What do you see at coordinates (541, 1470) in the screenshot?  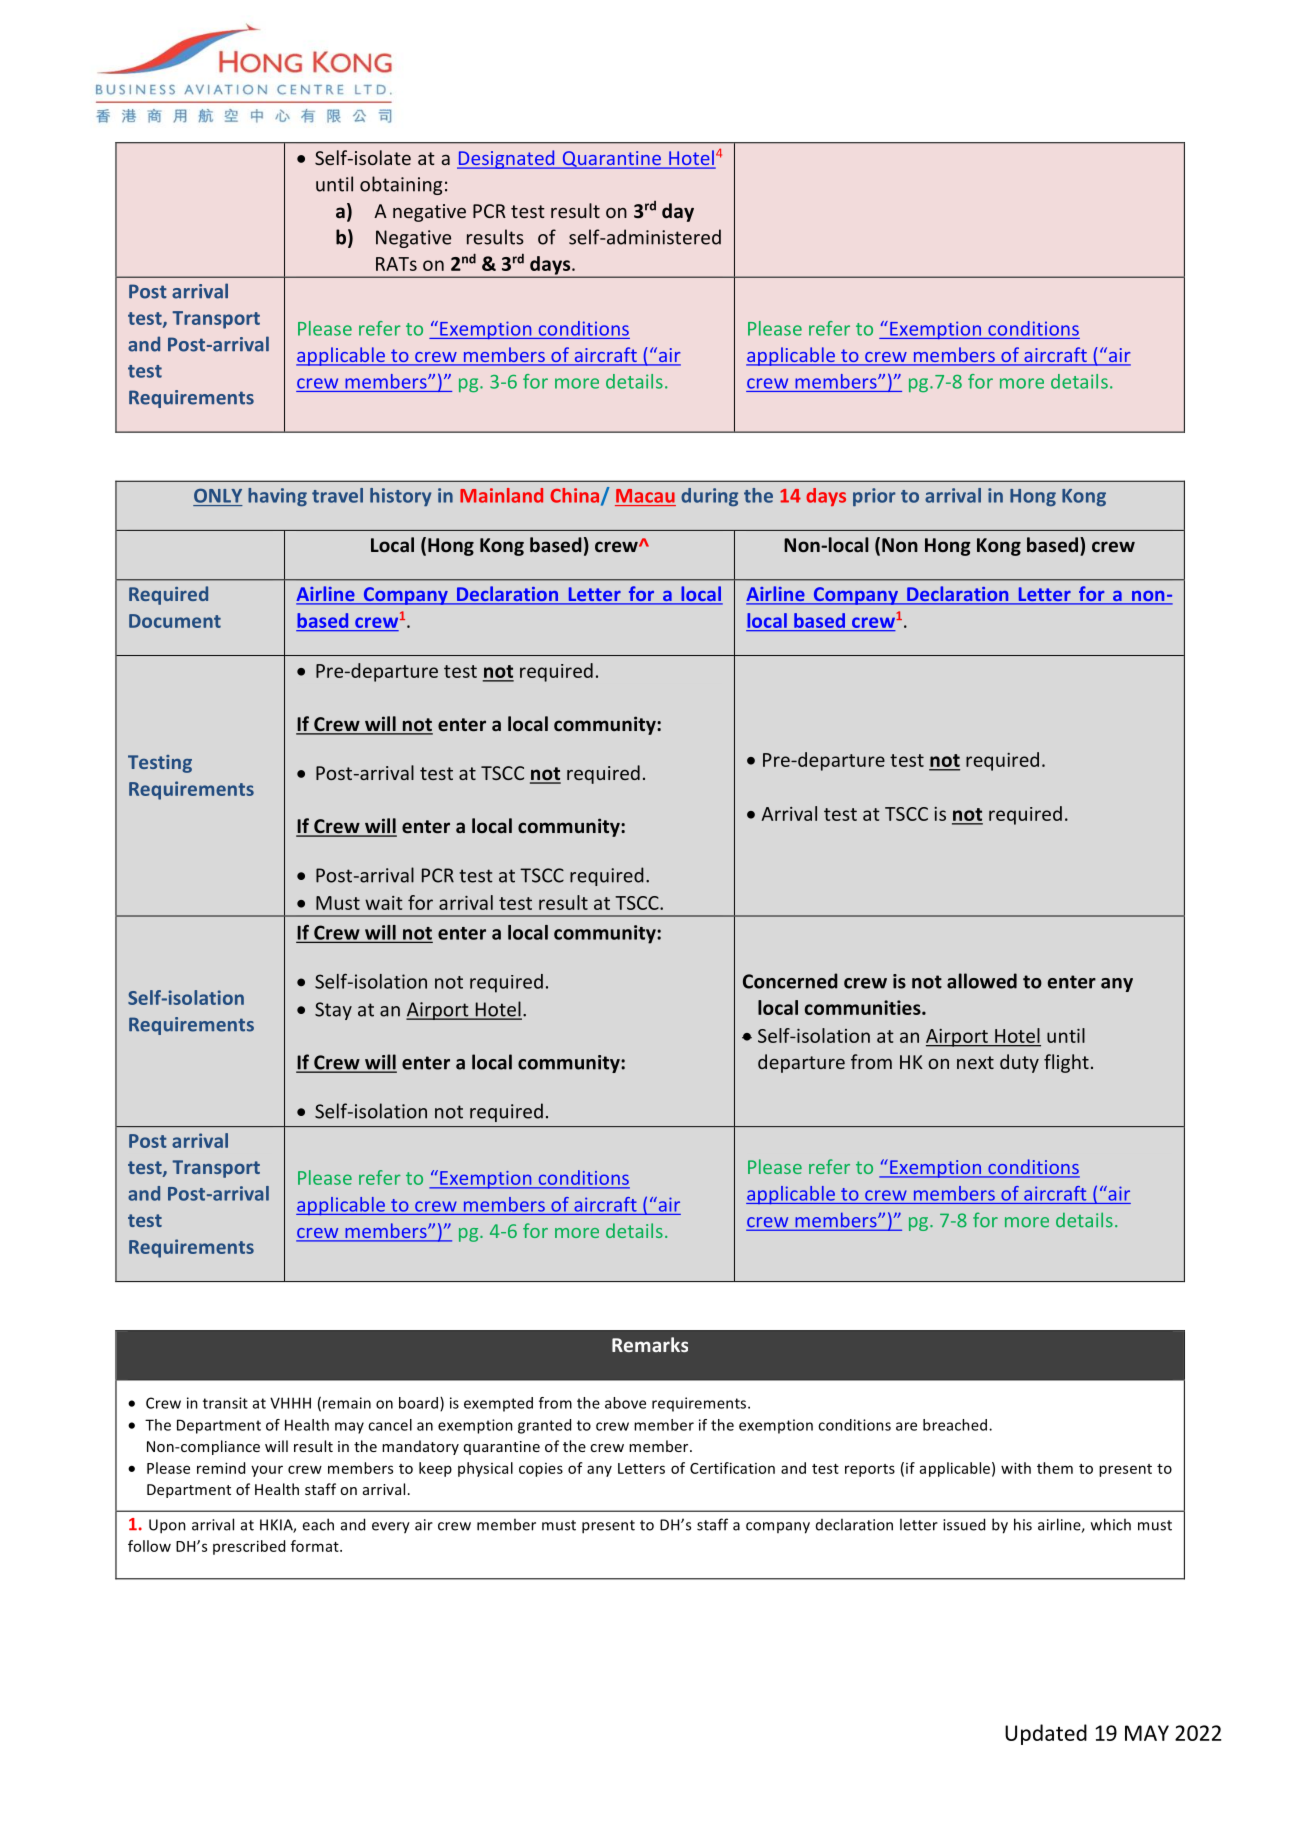 I see `copies` at bounding box center [541, 1470].
